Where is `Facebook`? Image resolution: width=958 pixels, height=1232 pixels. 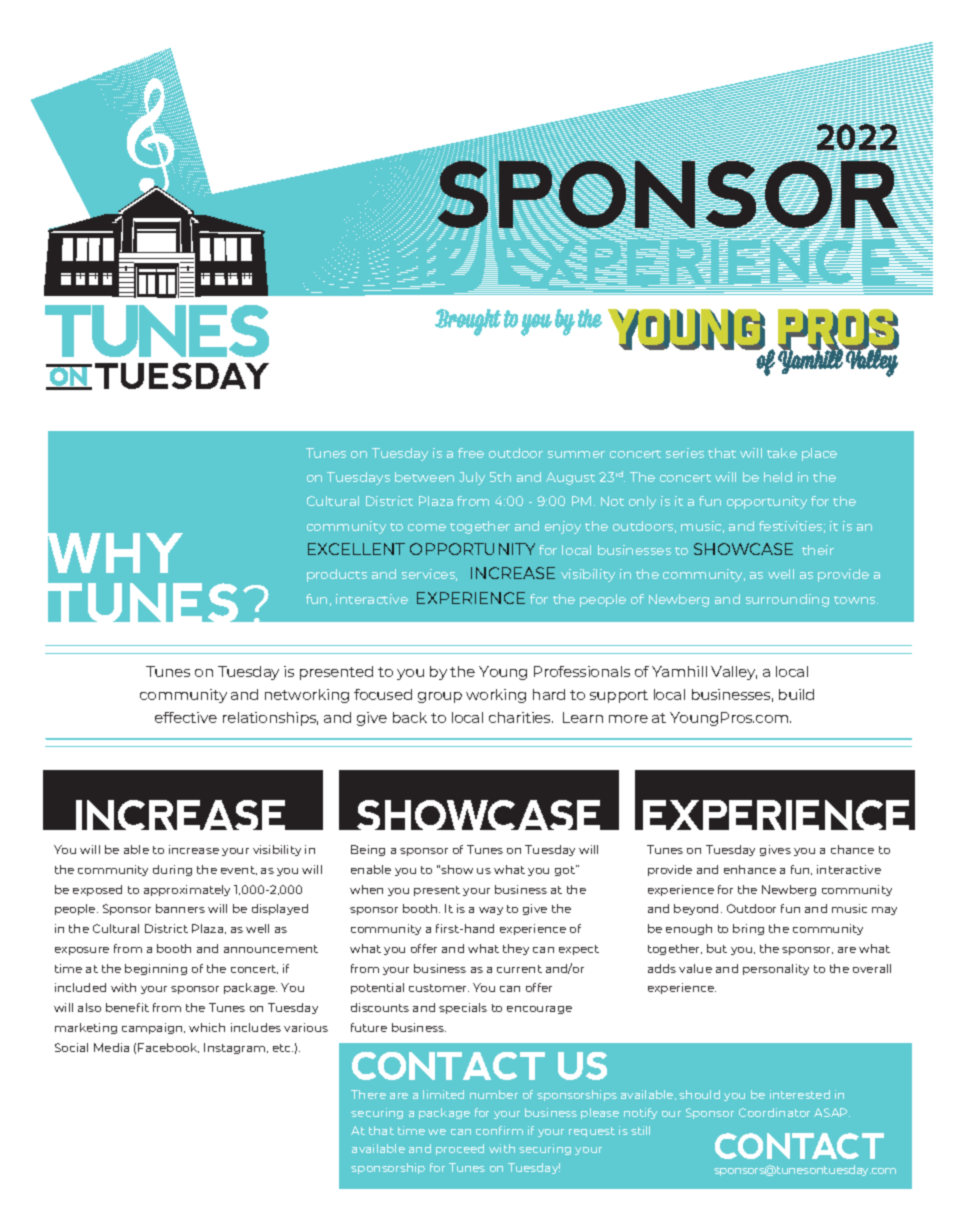 Facebook is located at coordinates (168, 1048).
